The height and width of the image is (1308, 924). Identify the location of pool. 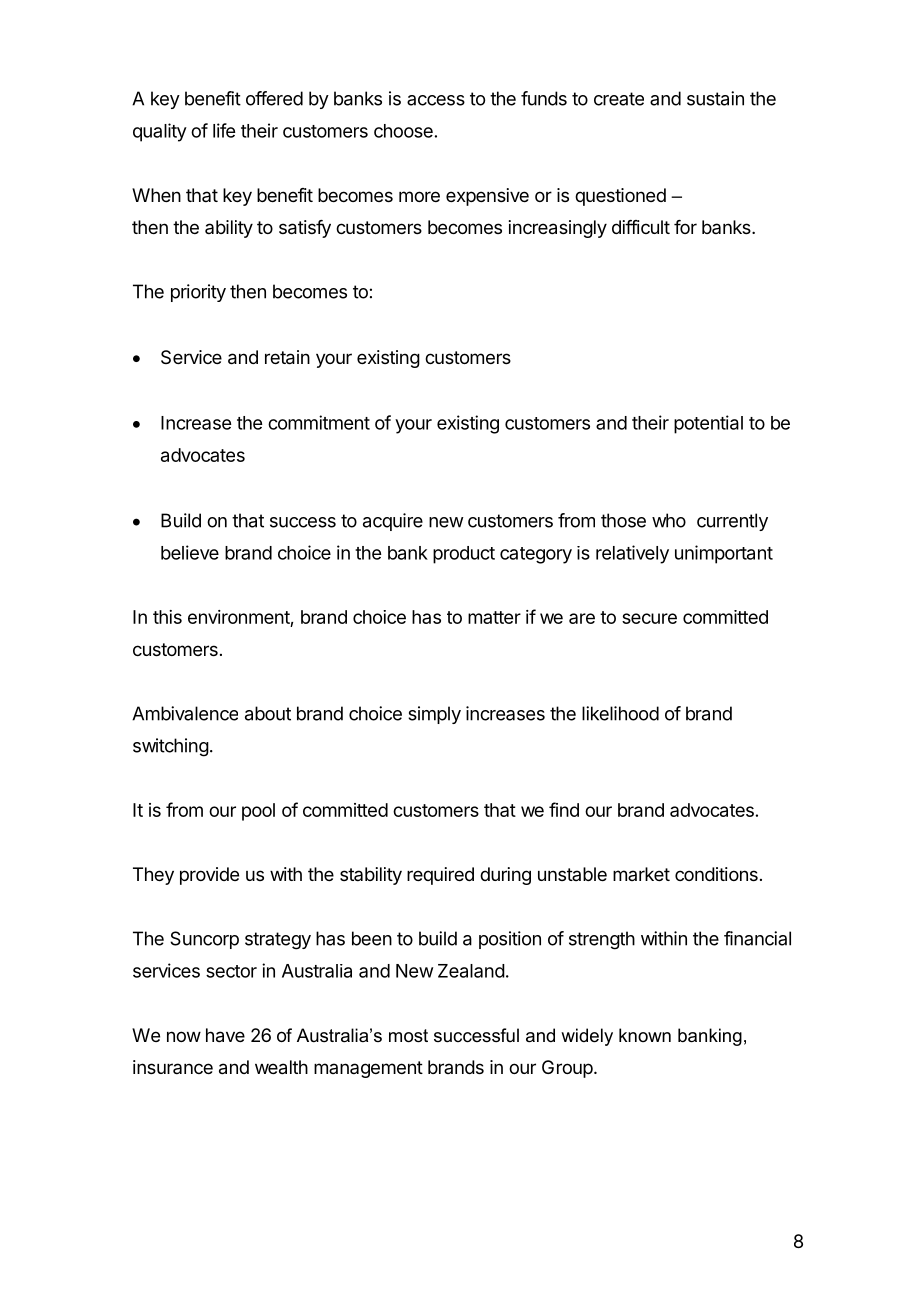
(258, 812).
